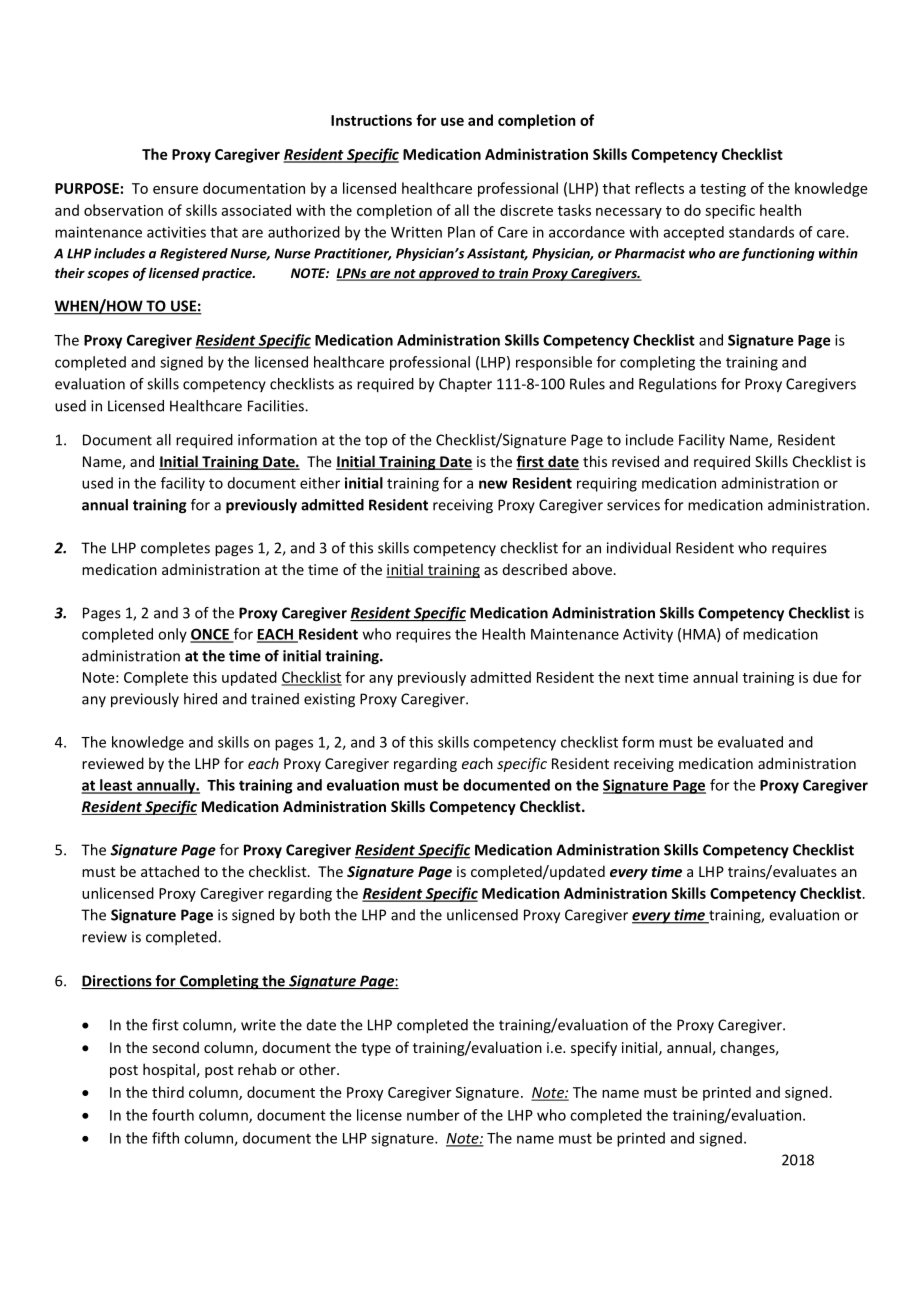 The width and height of the screenshot is (924, 1308). What do you see at coordinates (723, 190) in the screenshot?
I see `testing` at bounding box center [723, 190].
